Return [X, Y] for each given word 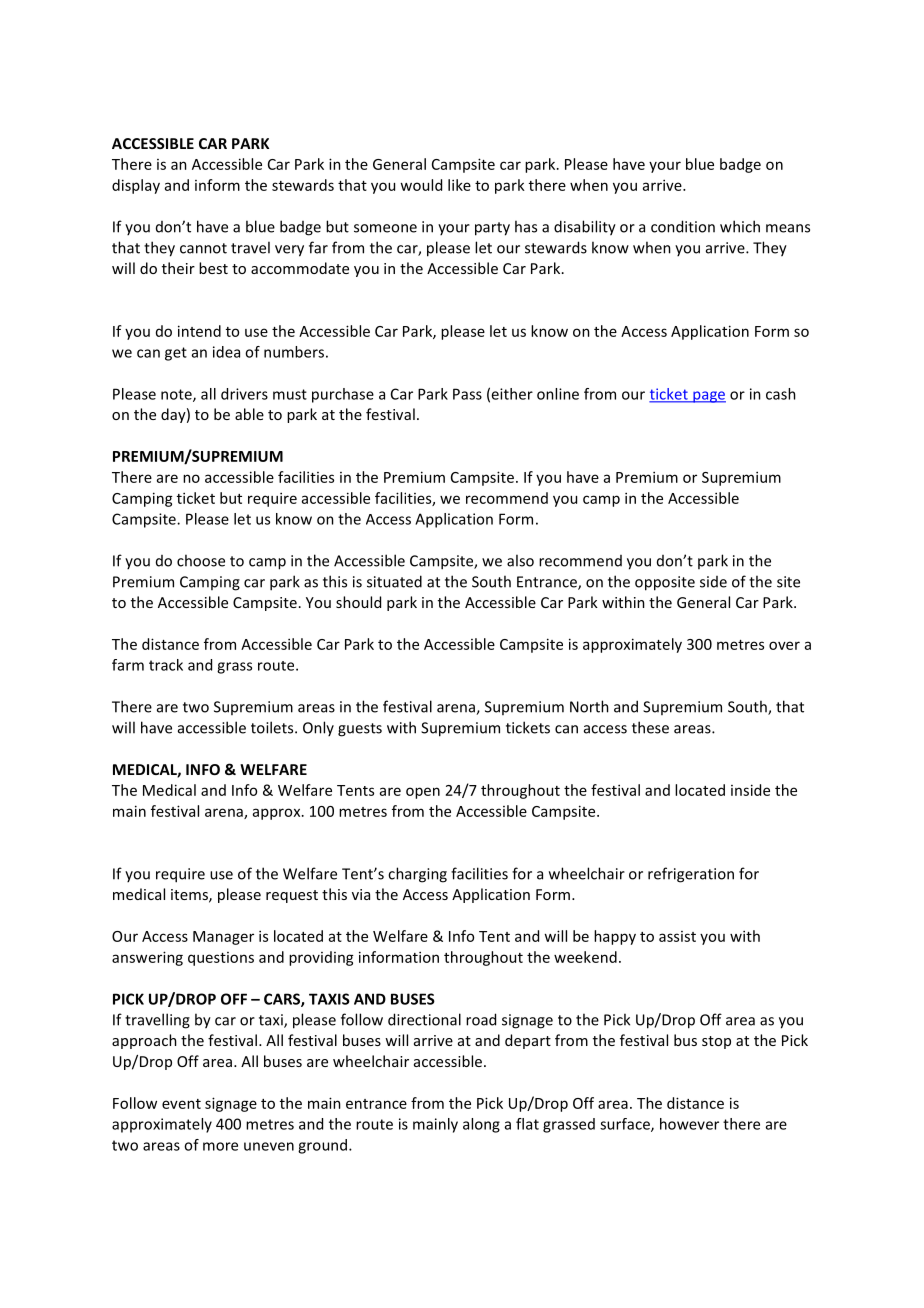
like [459, 185]
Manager [223, 938]
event [181, 1104]
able [249, 414]
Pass [467, 394]
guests [360, 730]
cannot [203, 248]
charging [417, 875]
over [784, 645]
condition [683, 226]
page [708, 397]
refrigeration [691, 875]
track [166, 665]
